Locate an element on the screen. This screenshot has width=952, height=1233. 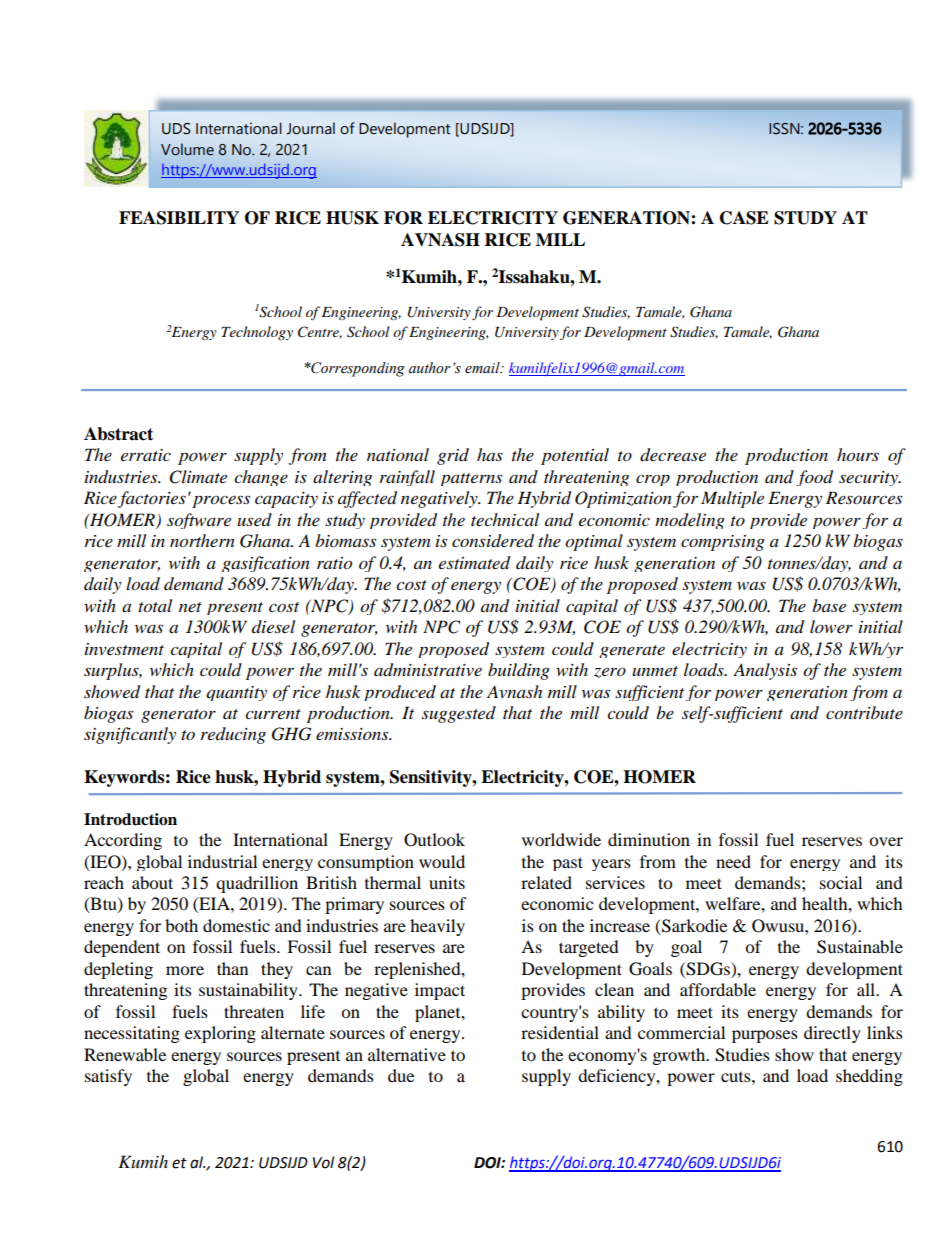
Volume is located at coordinates (187, 149).
